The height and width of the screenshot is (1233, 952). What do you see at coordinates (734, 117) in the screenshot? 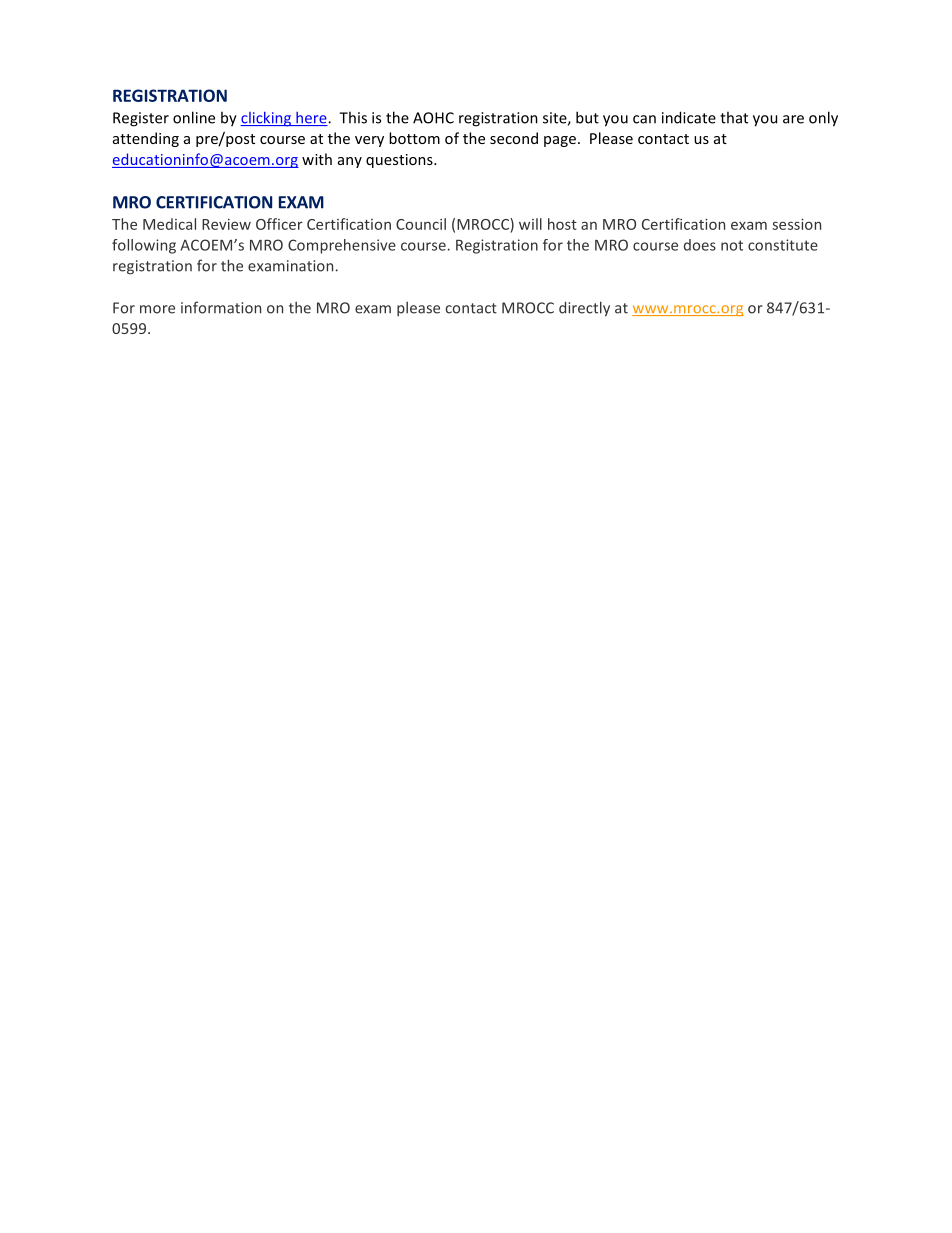
I see `that` at bounding box center [734, 117].
